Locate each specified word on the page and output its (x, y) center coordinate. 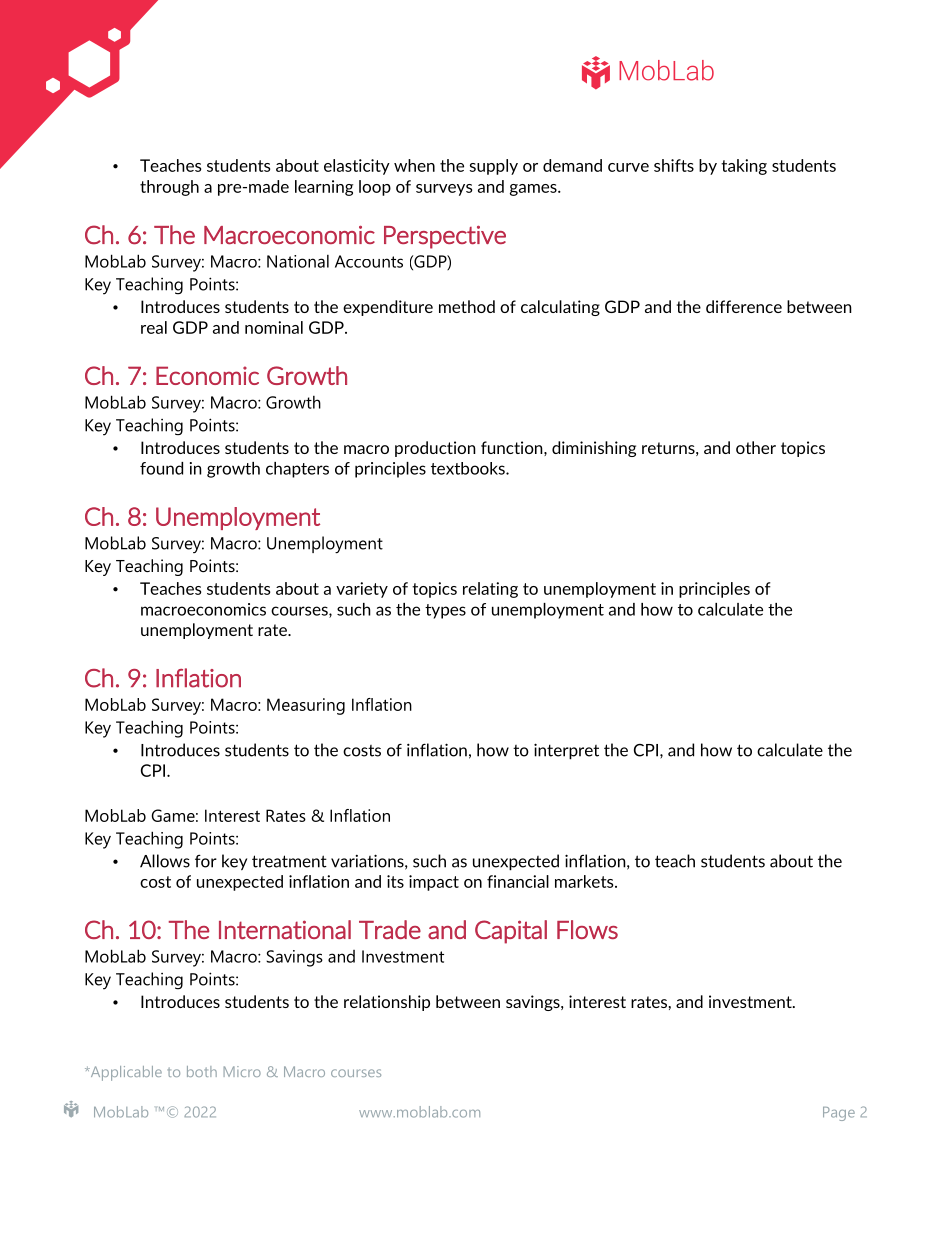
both (202, 1071)
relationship (387, 1003)
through (169, 188)
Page (839, 1114)
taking (744, 167)
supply (494, 167)
